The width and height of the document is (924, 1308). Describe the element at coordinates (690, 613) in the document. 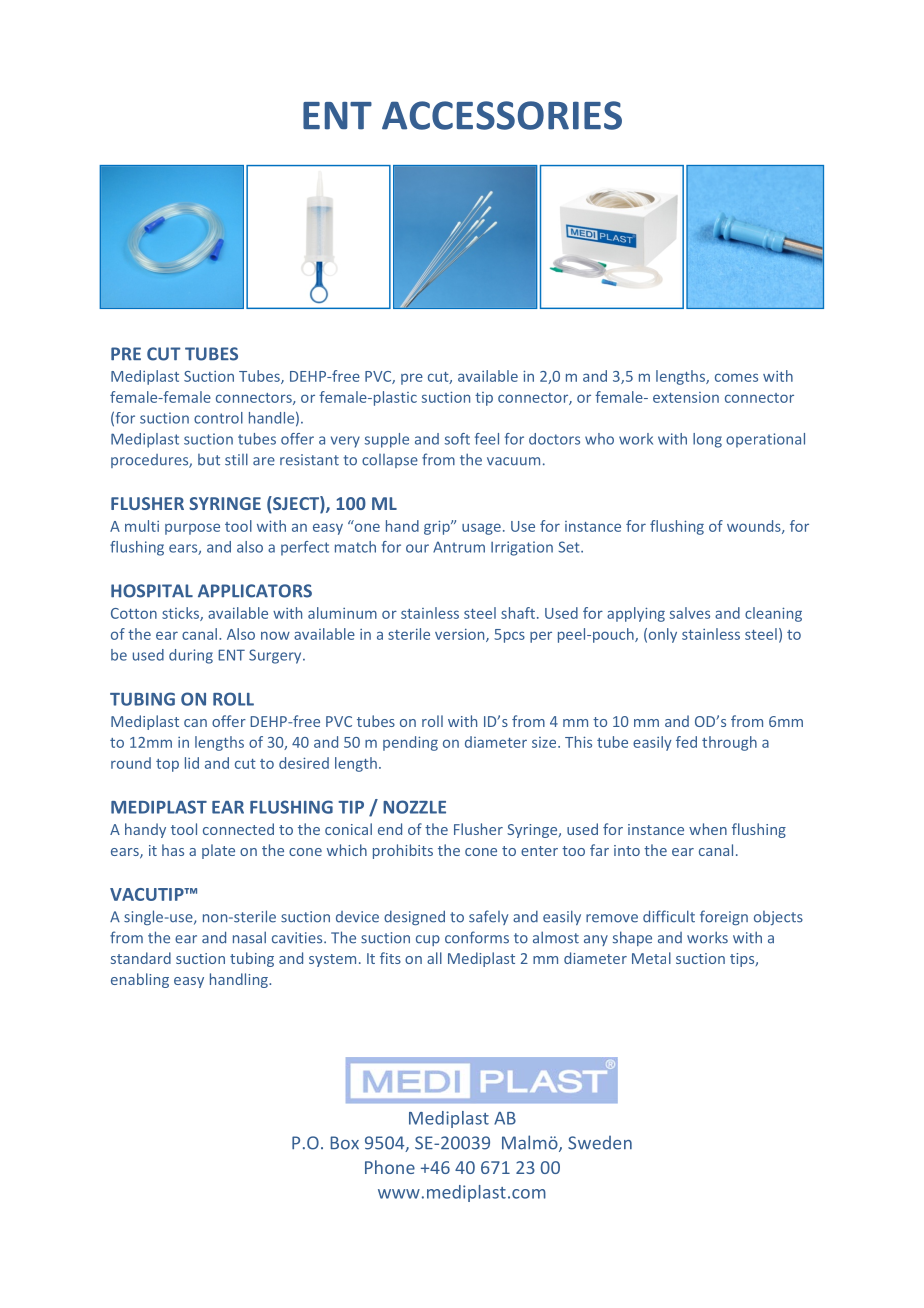

I see `salves` at that location.
